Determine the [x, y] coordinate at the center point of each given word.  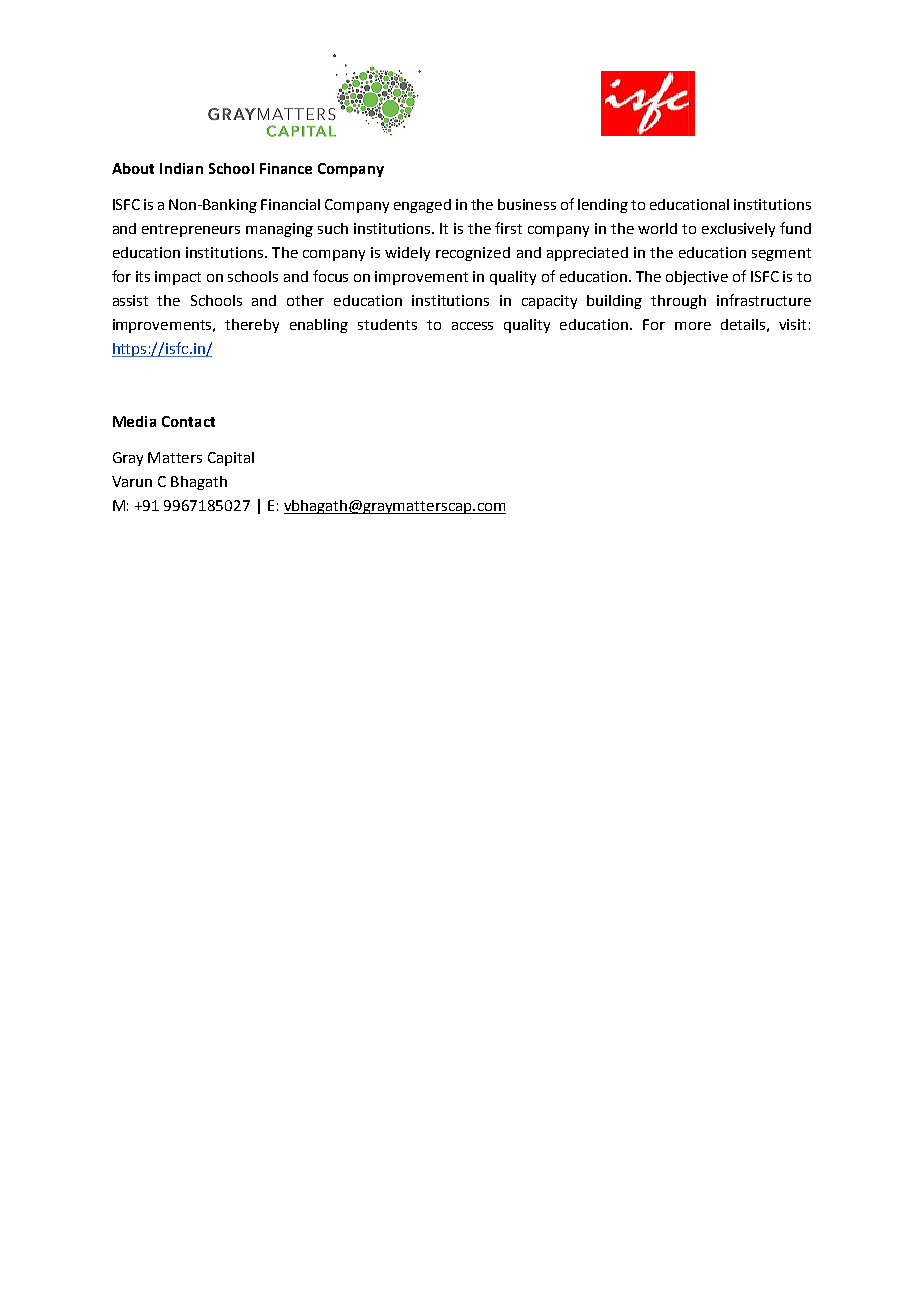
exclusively [738, 230]
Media [134, 421]
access [472, 326]
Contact [188, 421]
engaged [422, 206]
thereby [252, 326]
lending [603, 206]
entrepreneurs [191, 230]
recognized [473, 254]
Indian [181, 168]
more [693, 326]
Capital [231, 459]
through [678, 302]
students [387, 324]
